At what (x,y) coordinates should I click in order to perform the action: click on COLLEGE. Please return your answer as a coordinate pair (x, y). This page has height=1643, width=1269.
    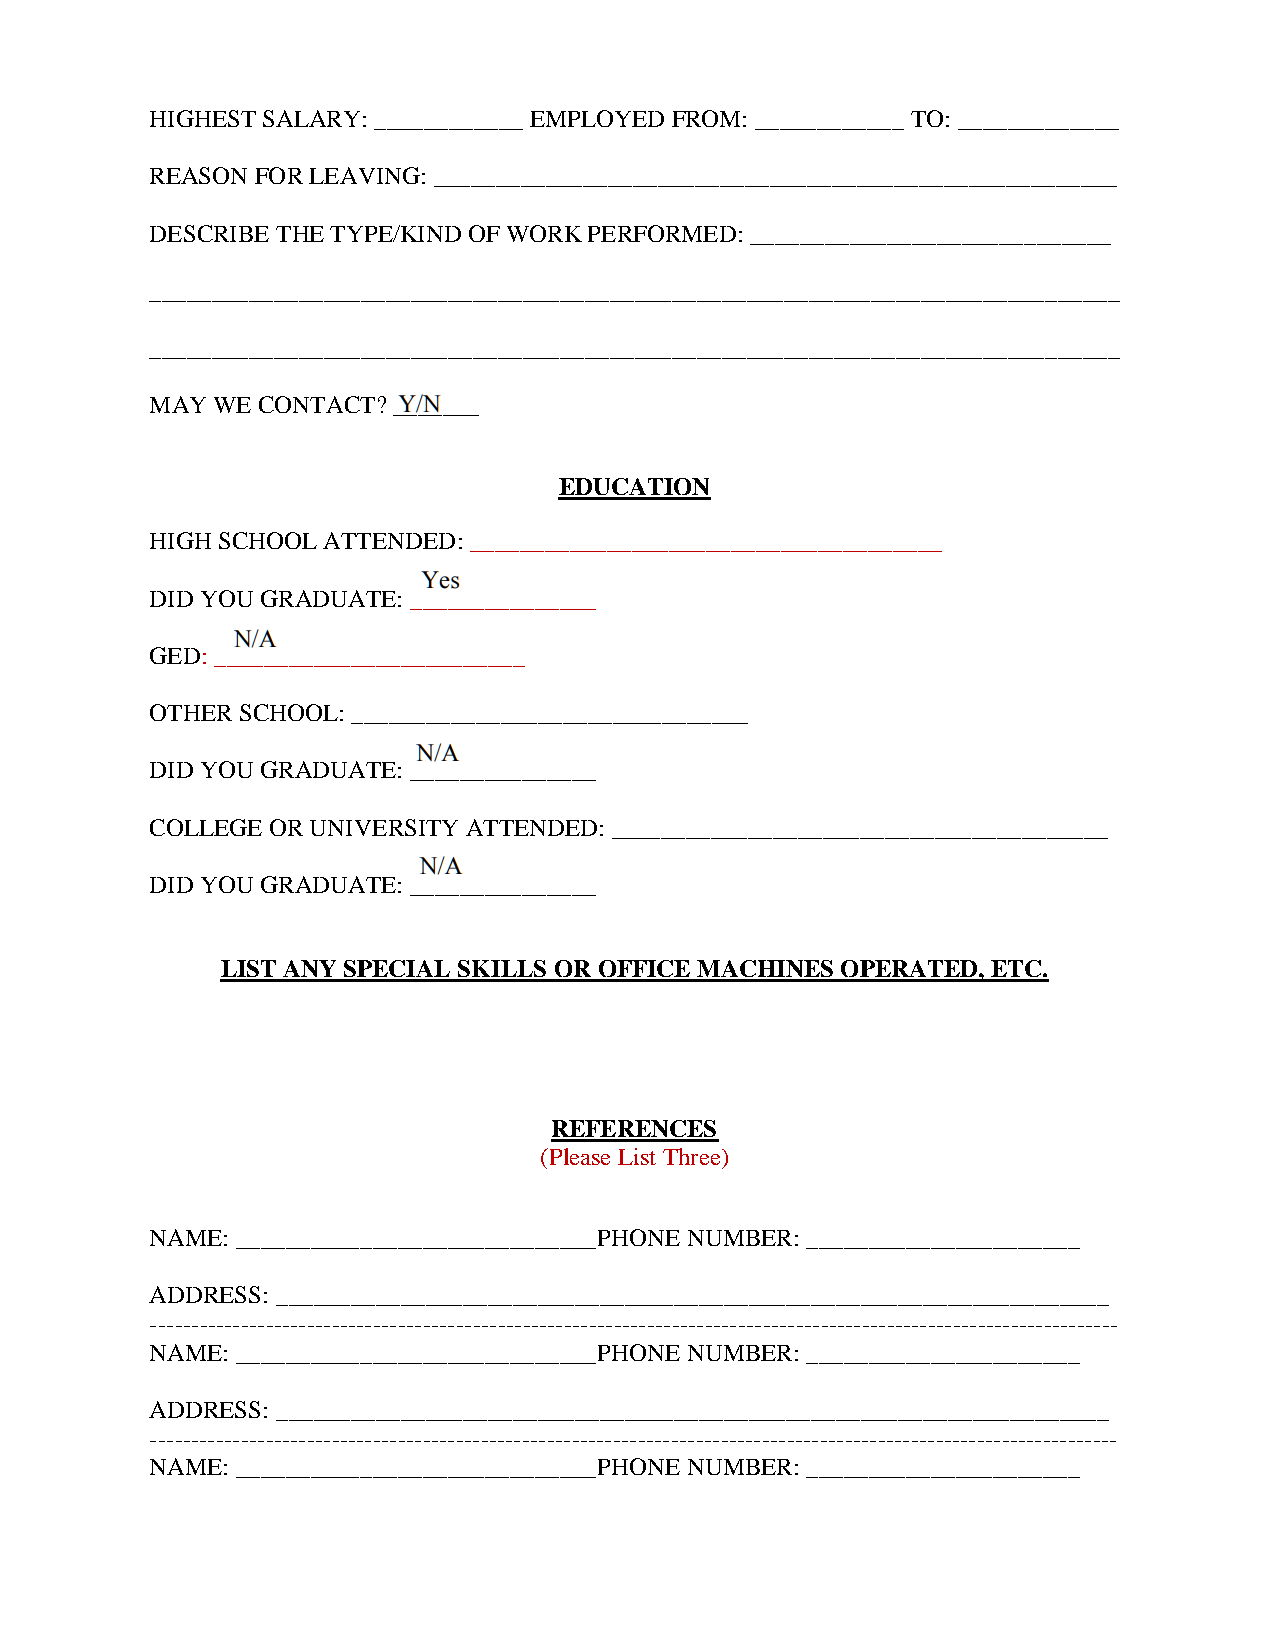
    Looking at the image, I should click on (206, 827).
